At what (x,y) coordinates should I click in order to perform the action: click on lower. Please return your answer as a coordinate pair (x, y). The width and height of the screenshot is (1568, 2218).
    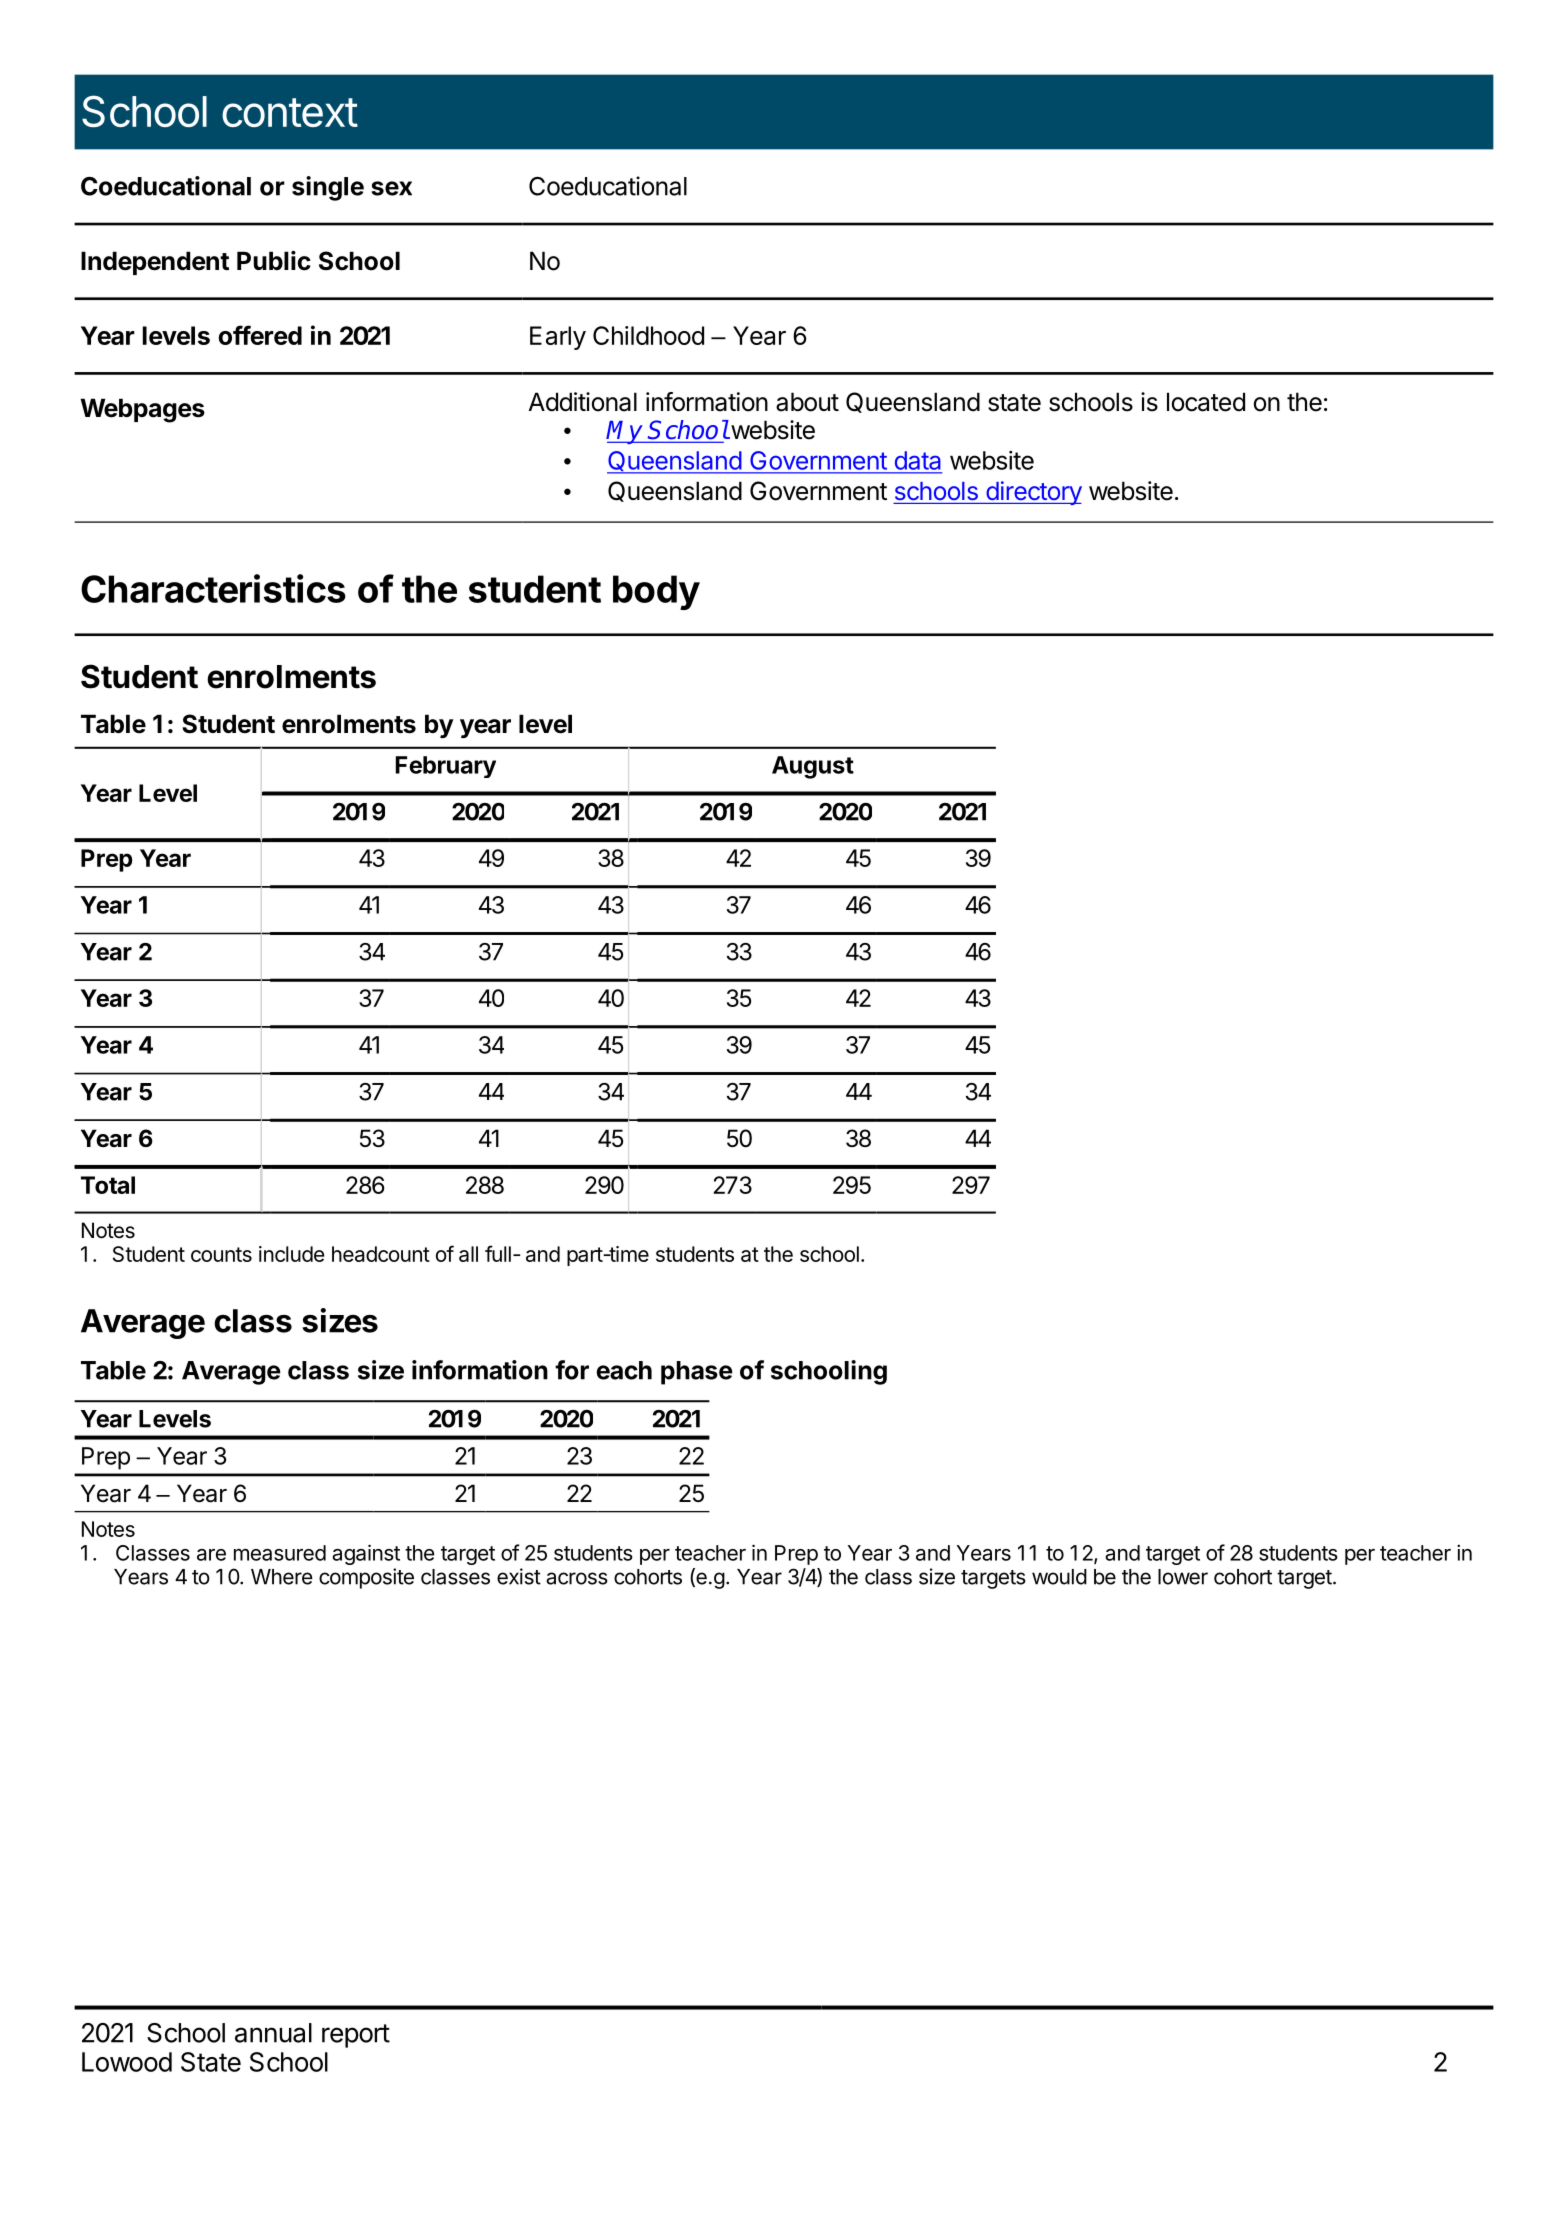
    Looking at the image, I should click on (1183, 1577).
